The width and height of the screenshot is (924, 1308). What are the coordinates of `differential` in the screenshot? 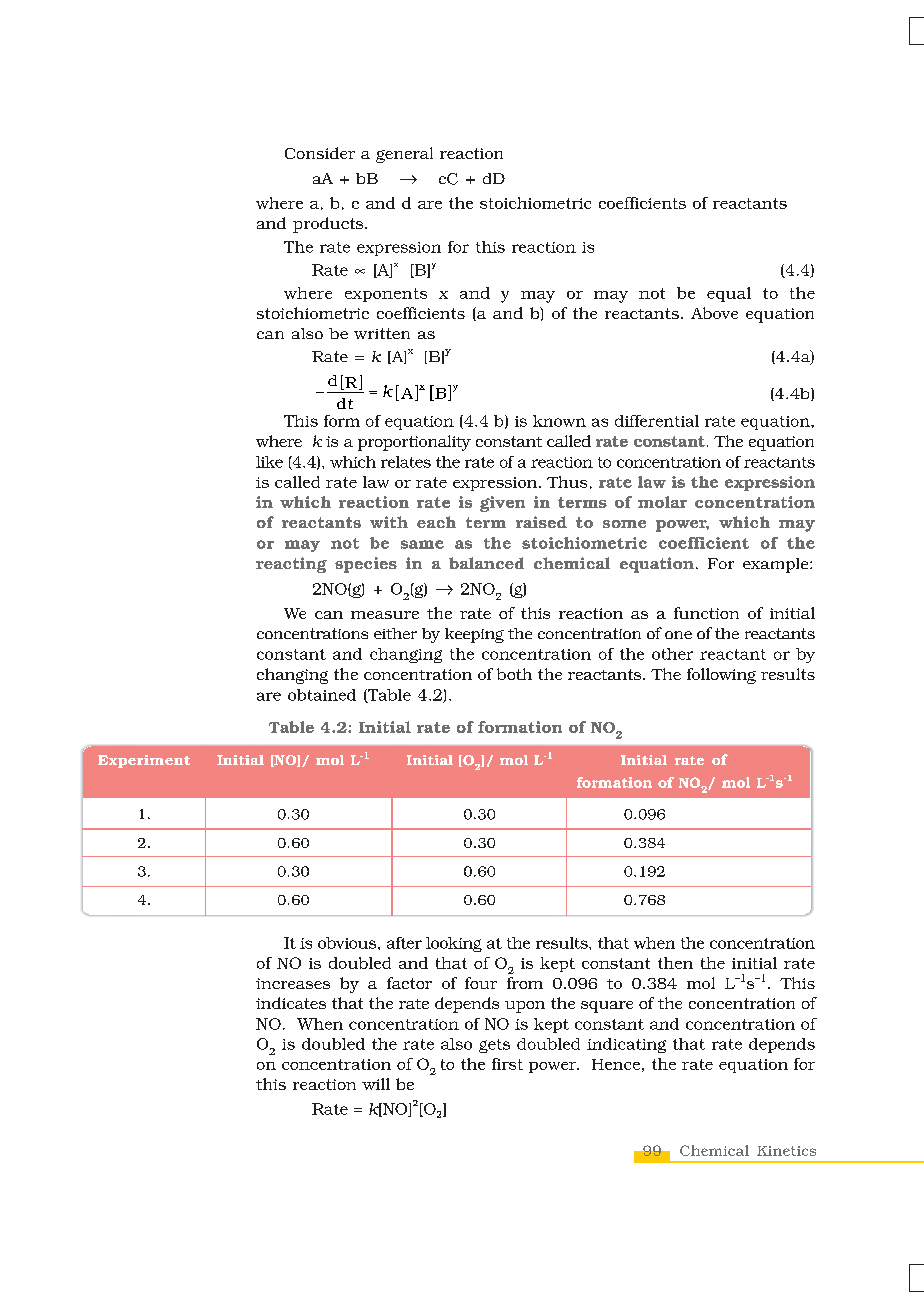 It's located at (657, 421).
